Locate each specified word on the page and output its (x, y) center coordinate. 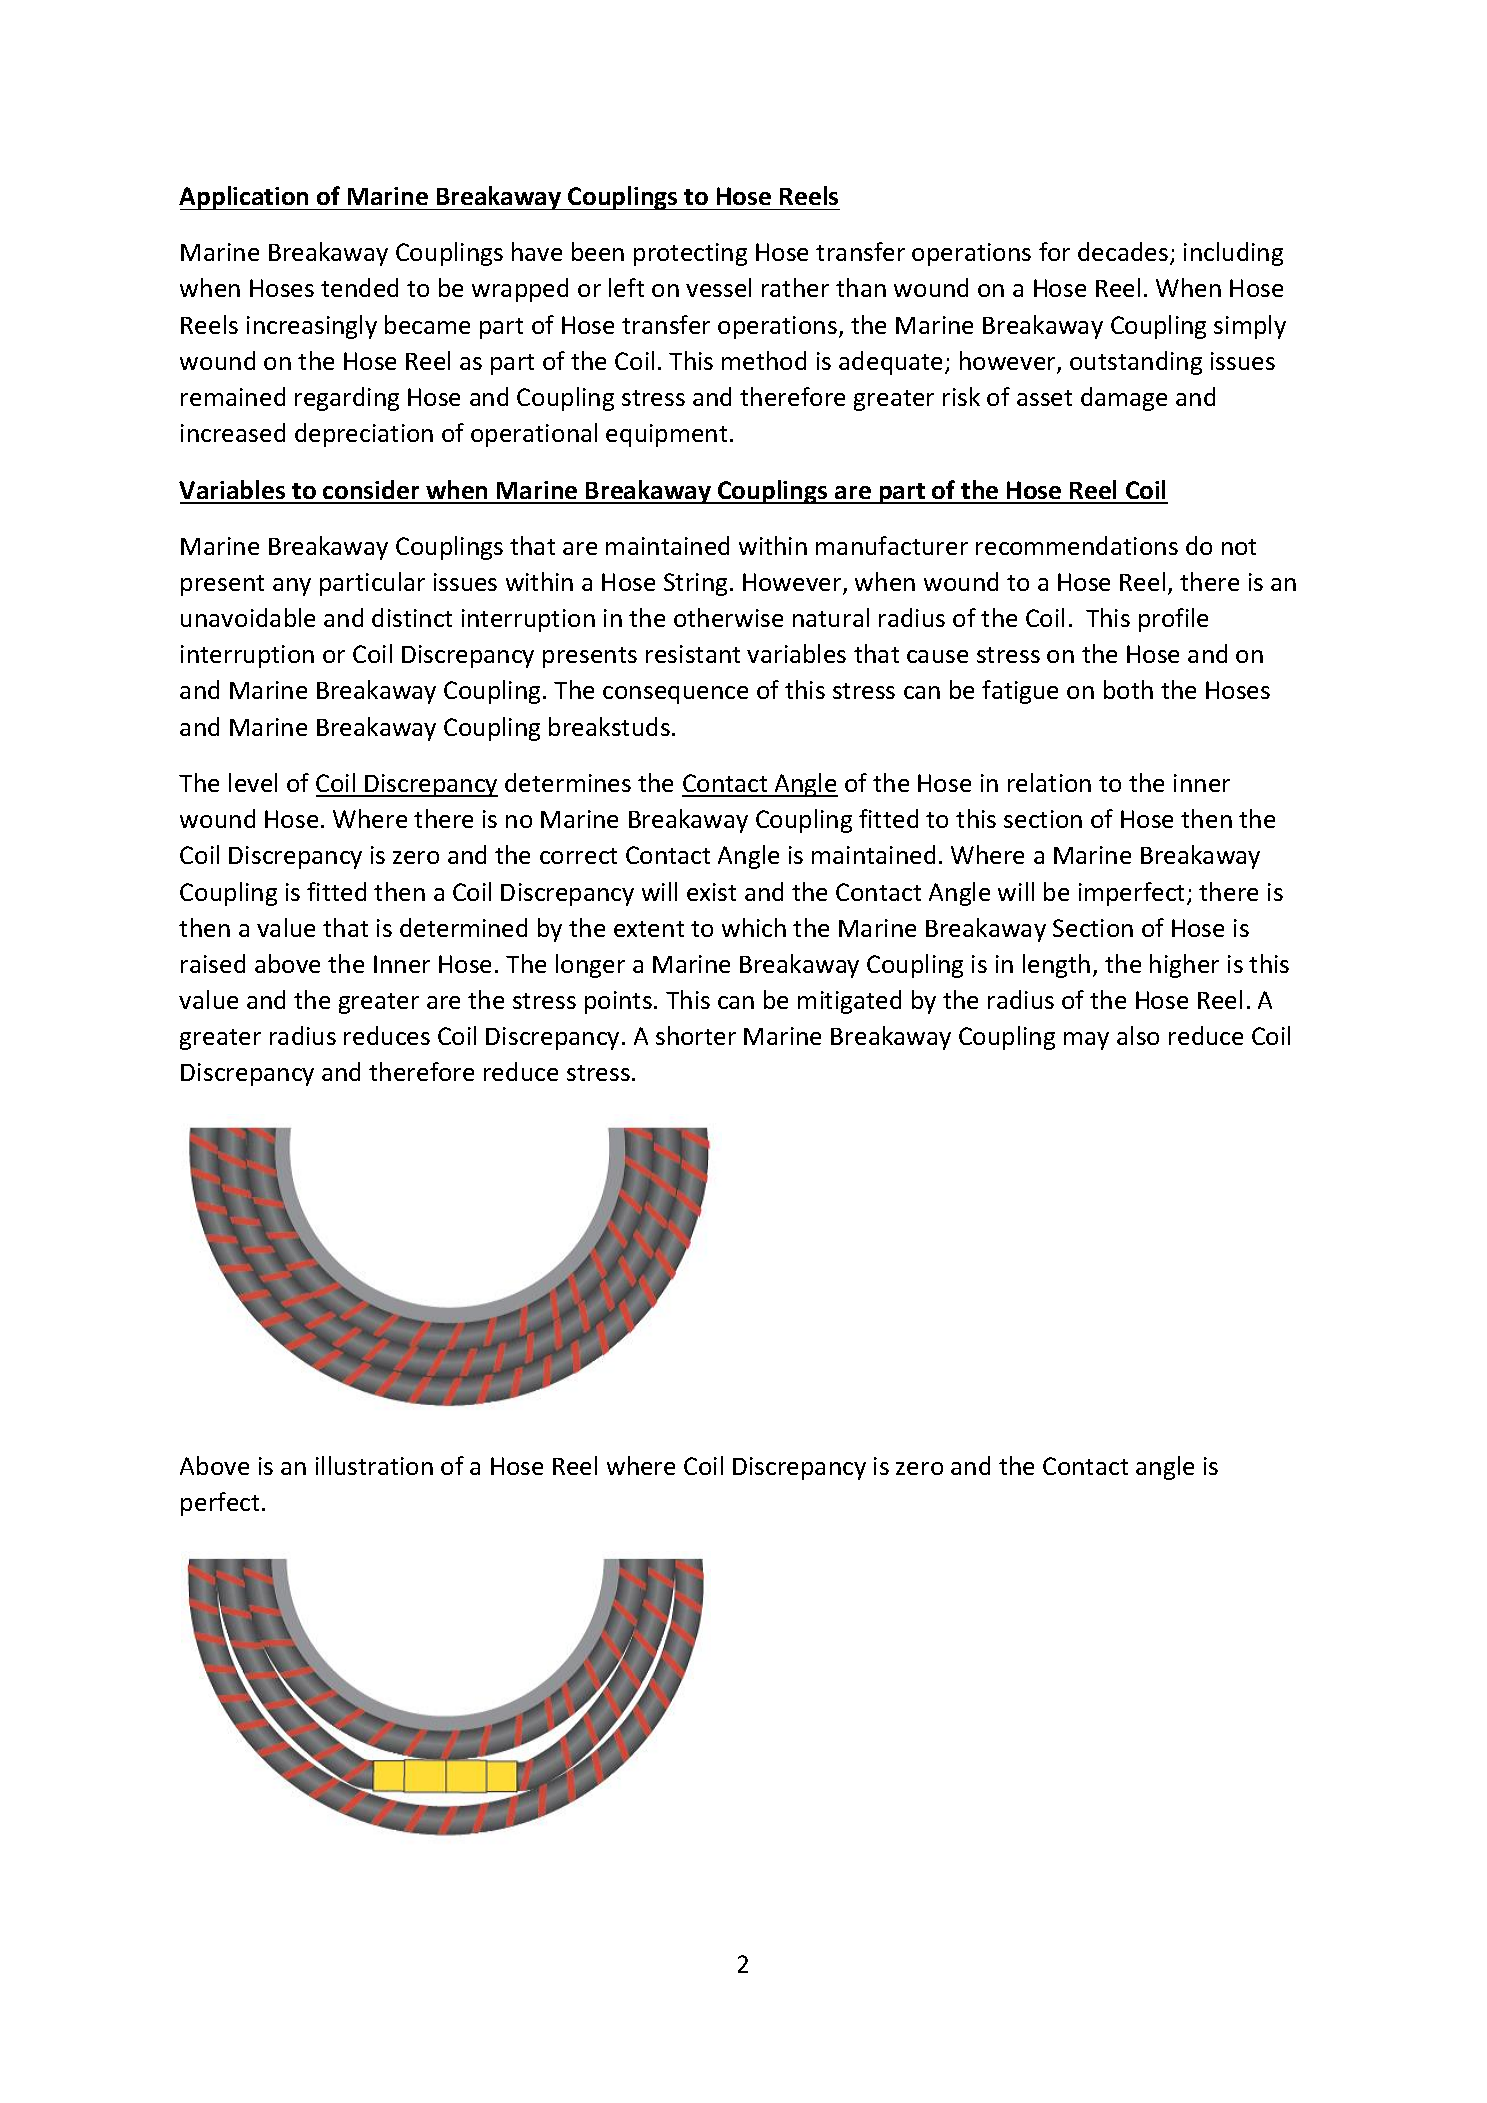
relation (1049, 782)
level (253, 782)
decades (1124, 253)
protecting (690, 254)
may (1086, 1041)
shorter (696, 1035)
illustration (374, 1465)
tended (359, 287)
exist (711, 892)
